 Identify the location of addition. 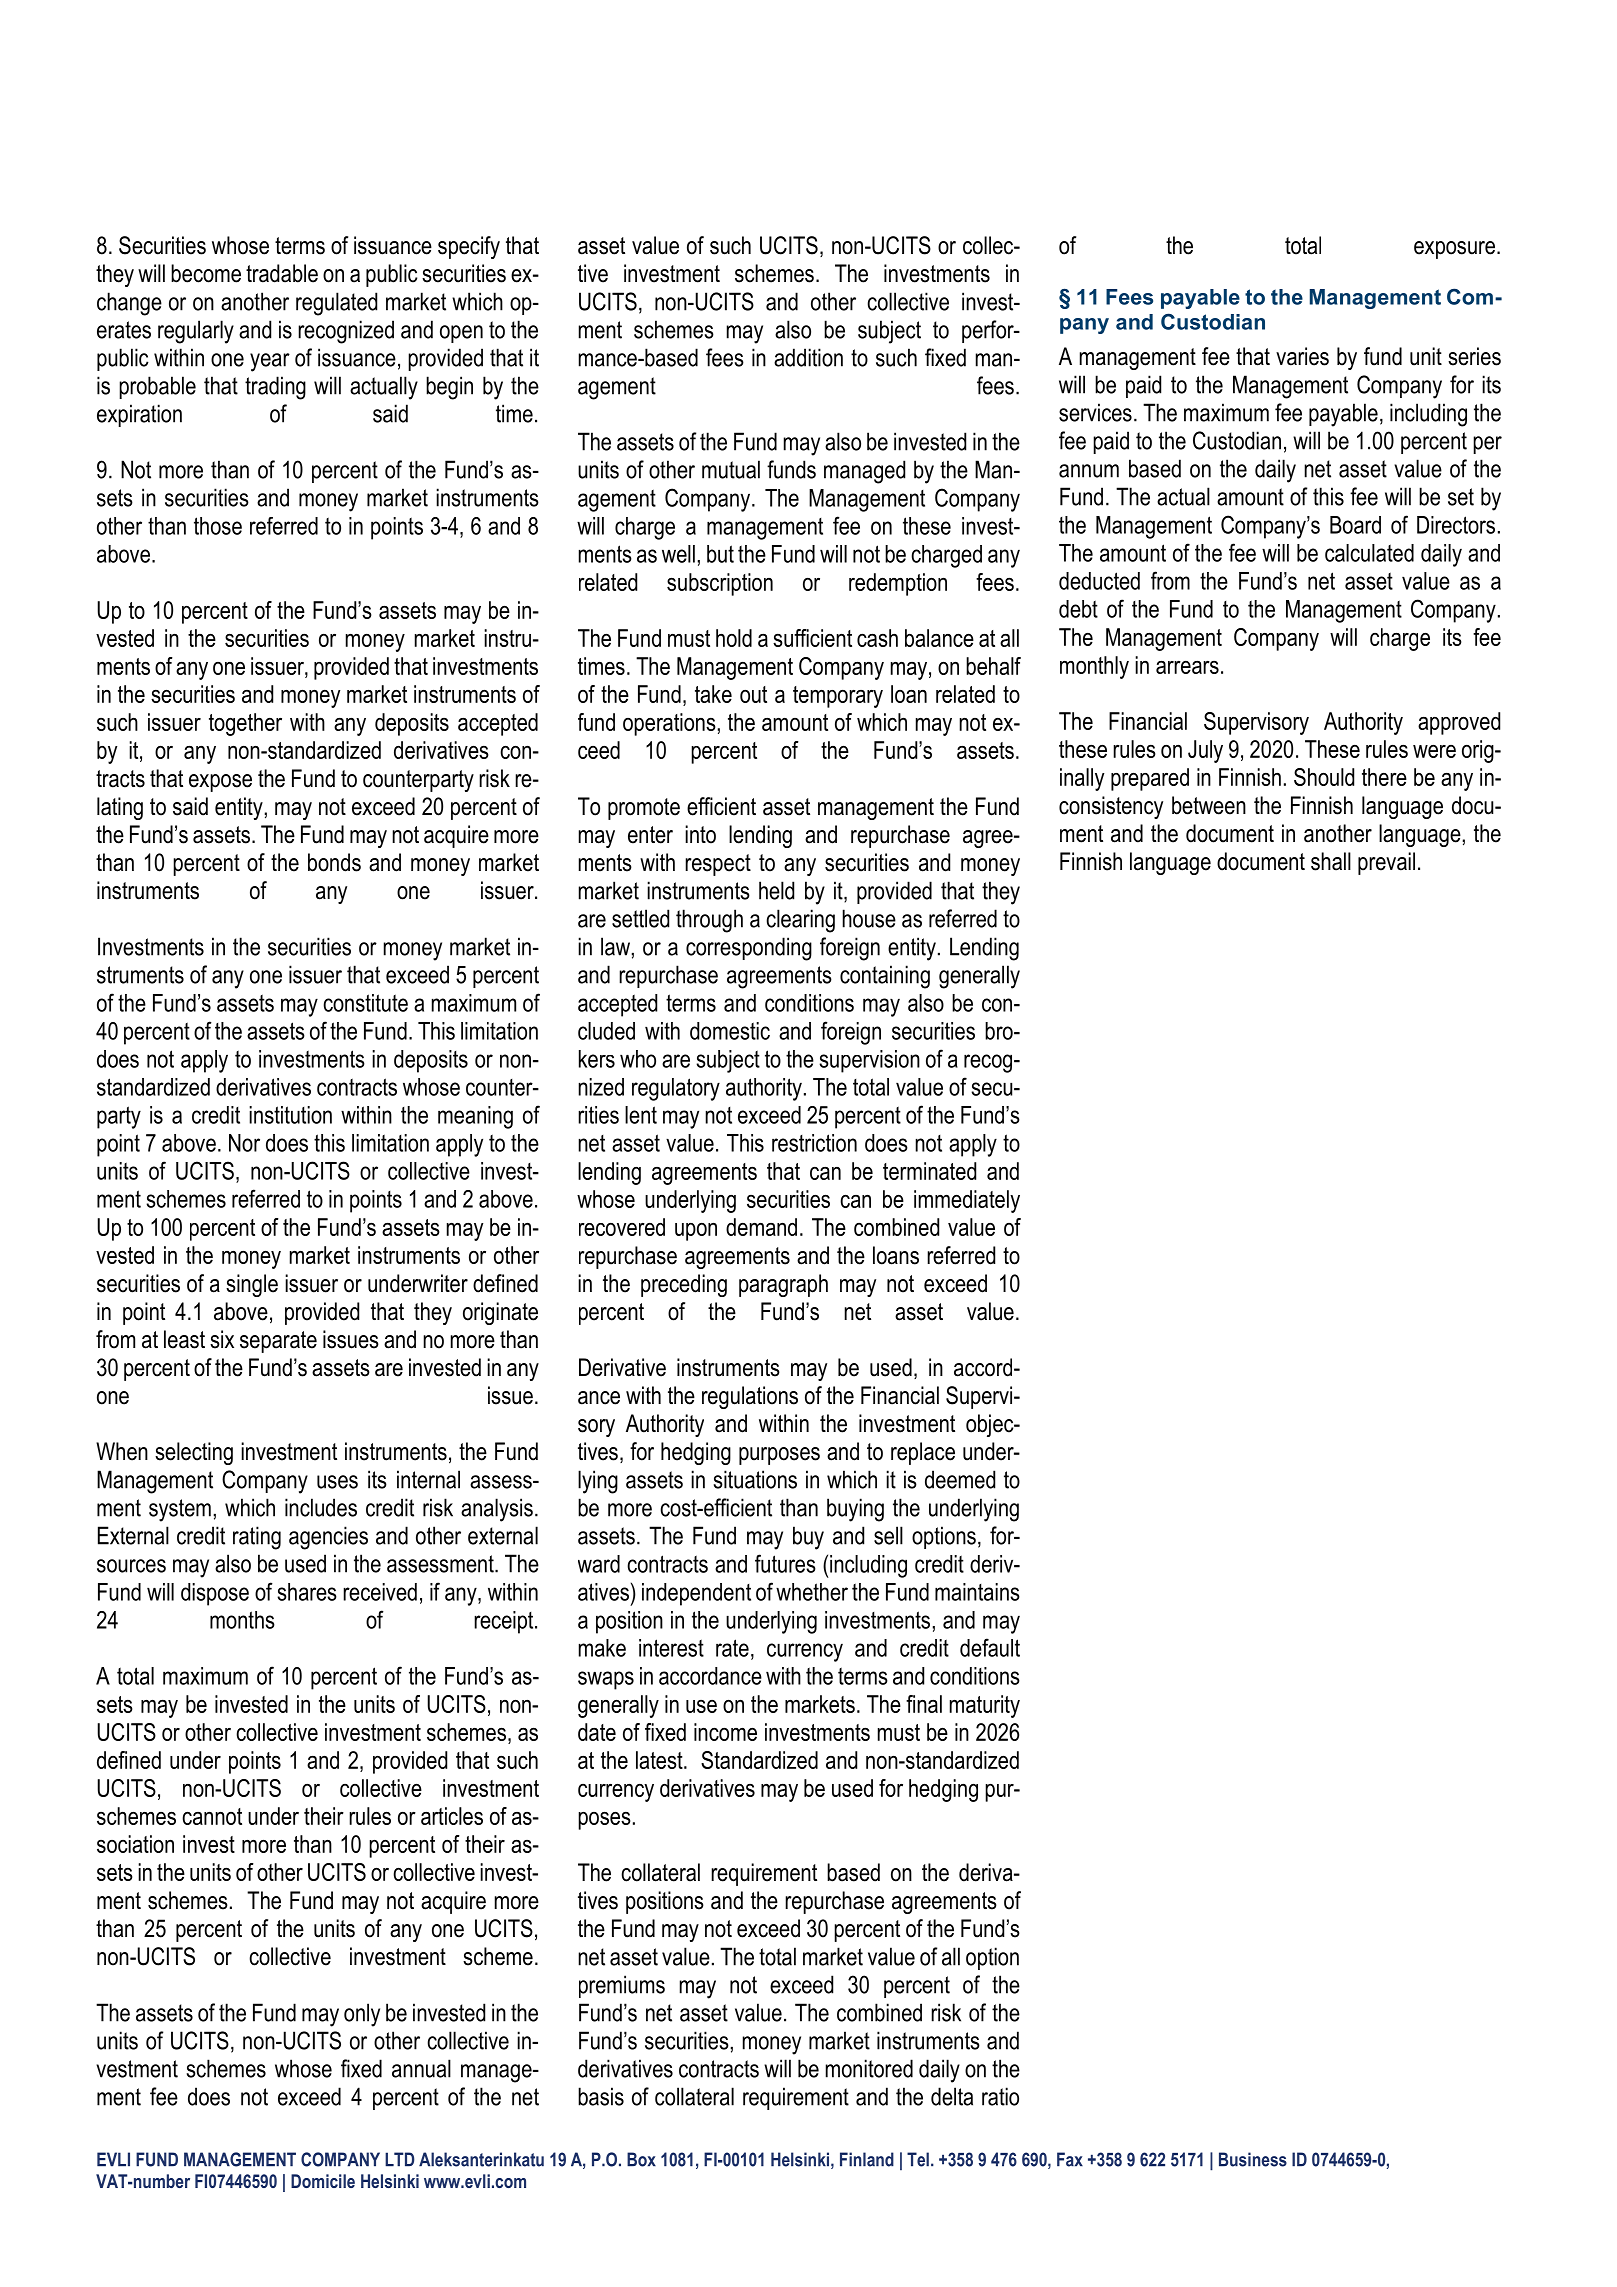
(808, 357).
